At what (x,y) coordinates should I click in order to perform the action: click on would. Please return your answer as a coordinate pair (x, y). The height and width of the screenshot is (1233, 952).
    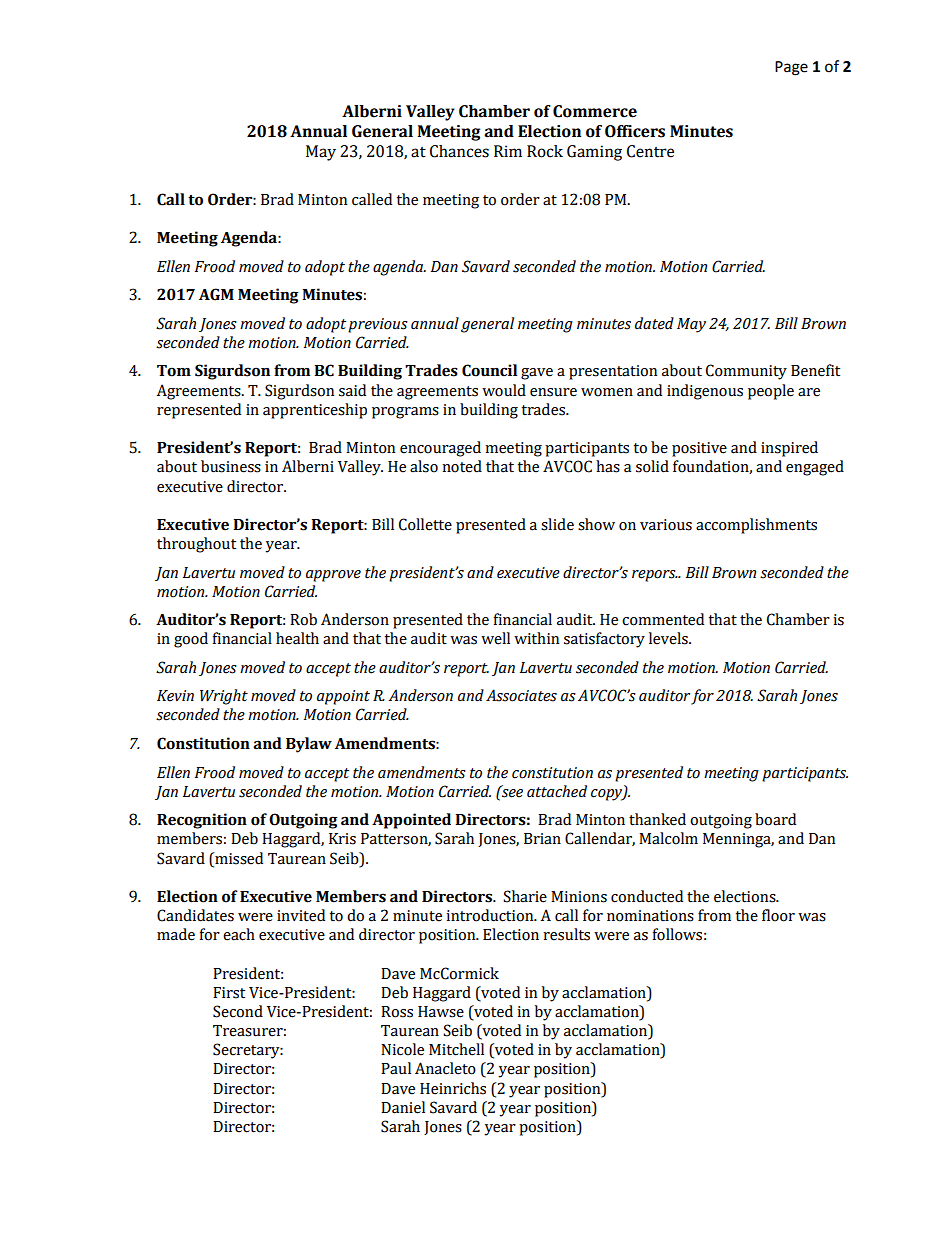
    Looking at the image, I should click on (504, 390).
